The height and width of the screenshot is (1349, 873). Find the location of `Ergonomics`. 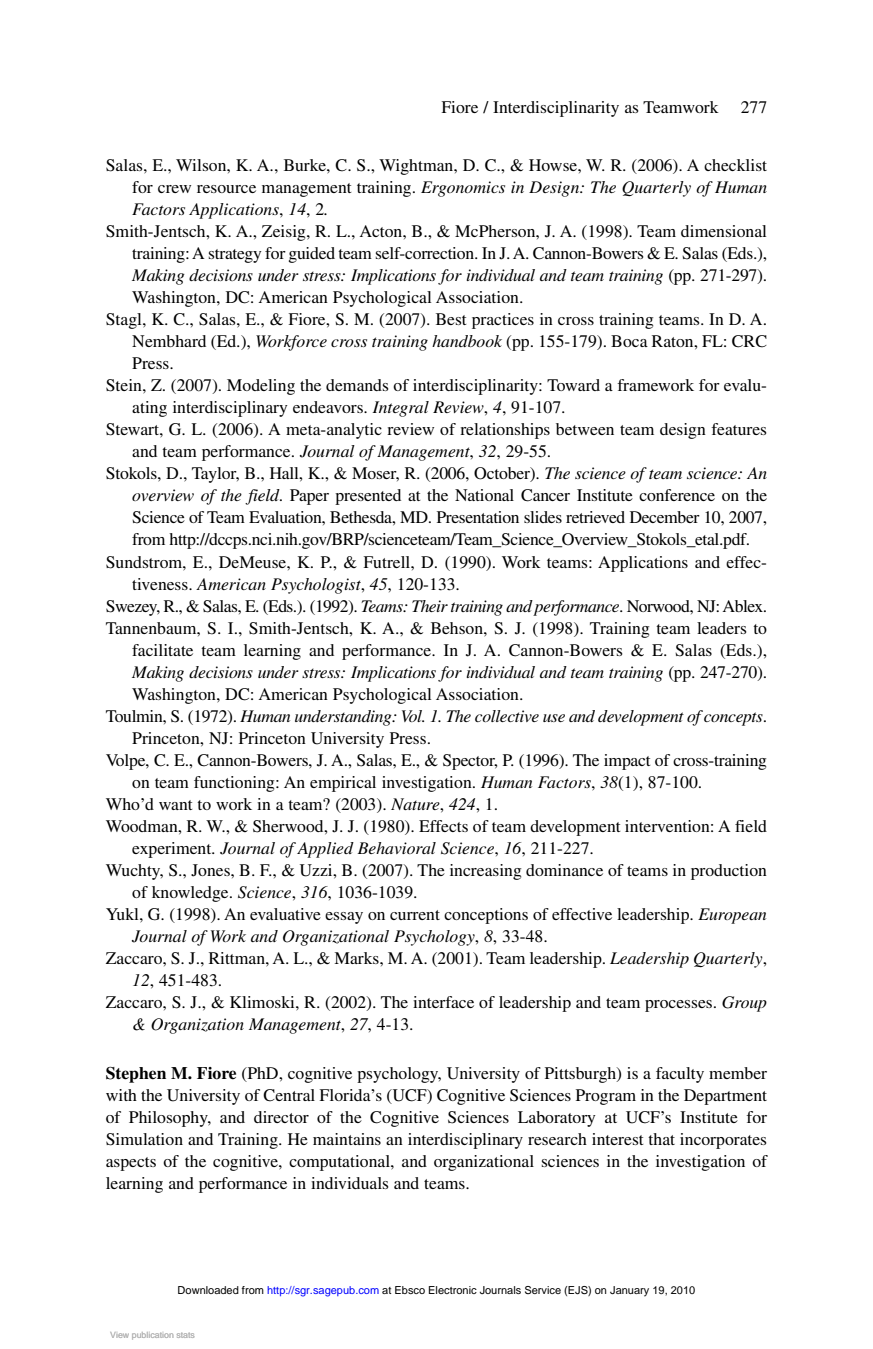

Ergonomics is located at coordinates (463, 189).
